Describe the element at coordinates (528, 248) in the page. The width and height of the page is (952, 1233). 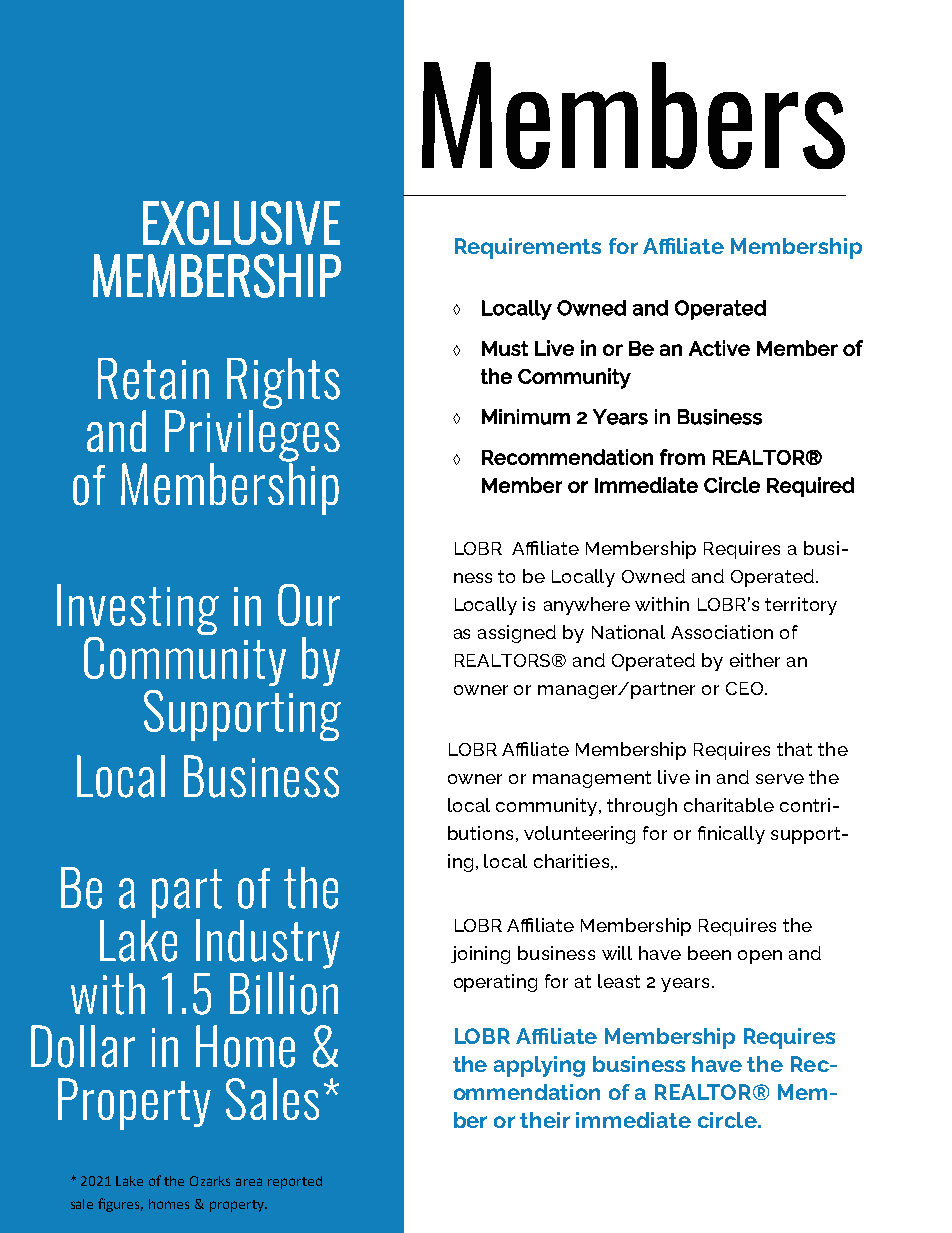
I see `Requirements` at that location.
